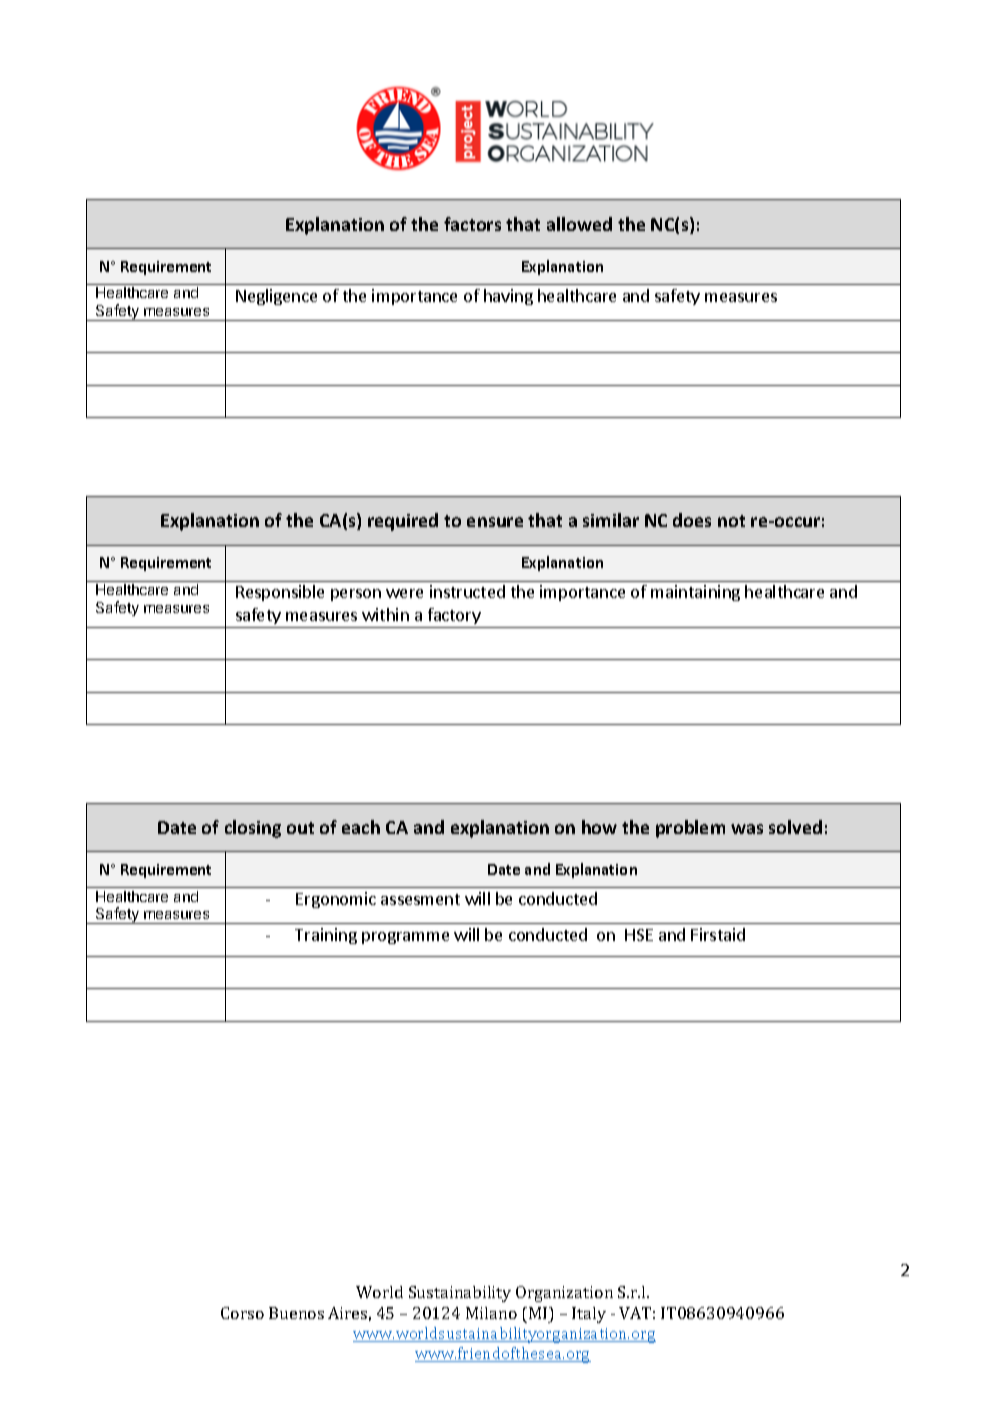  What do you see at coordinates (495, 522) in the screenshot?
I see `ensure` at bounding box center [495, 522].
